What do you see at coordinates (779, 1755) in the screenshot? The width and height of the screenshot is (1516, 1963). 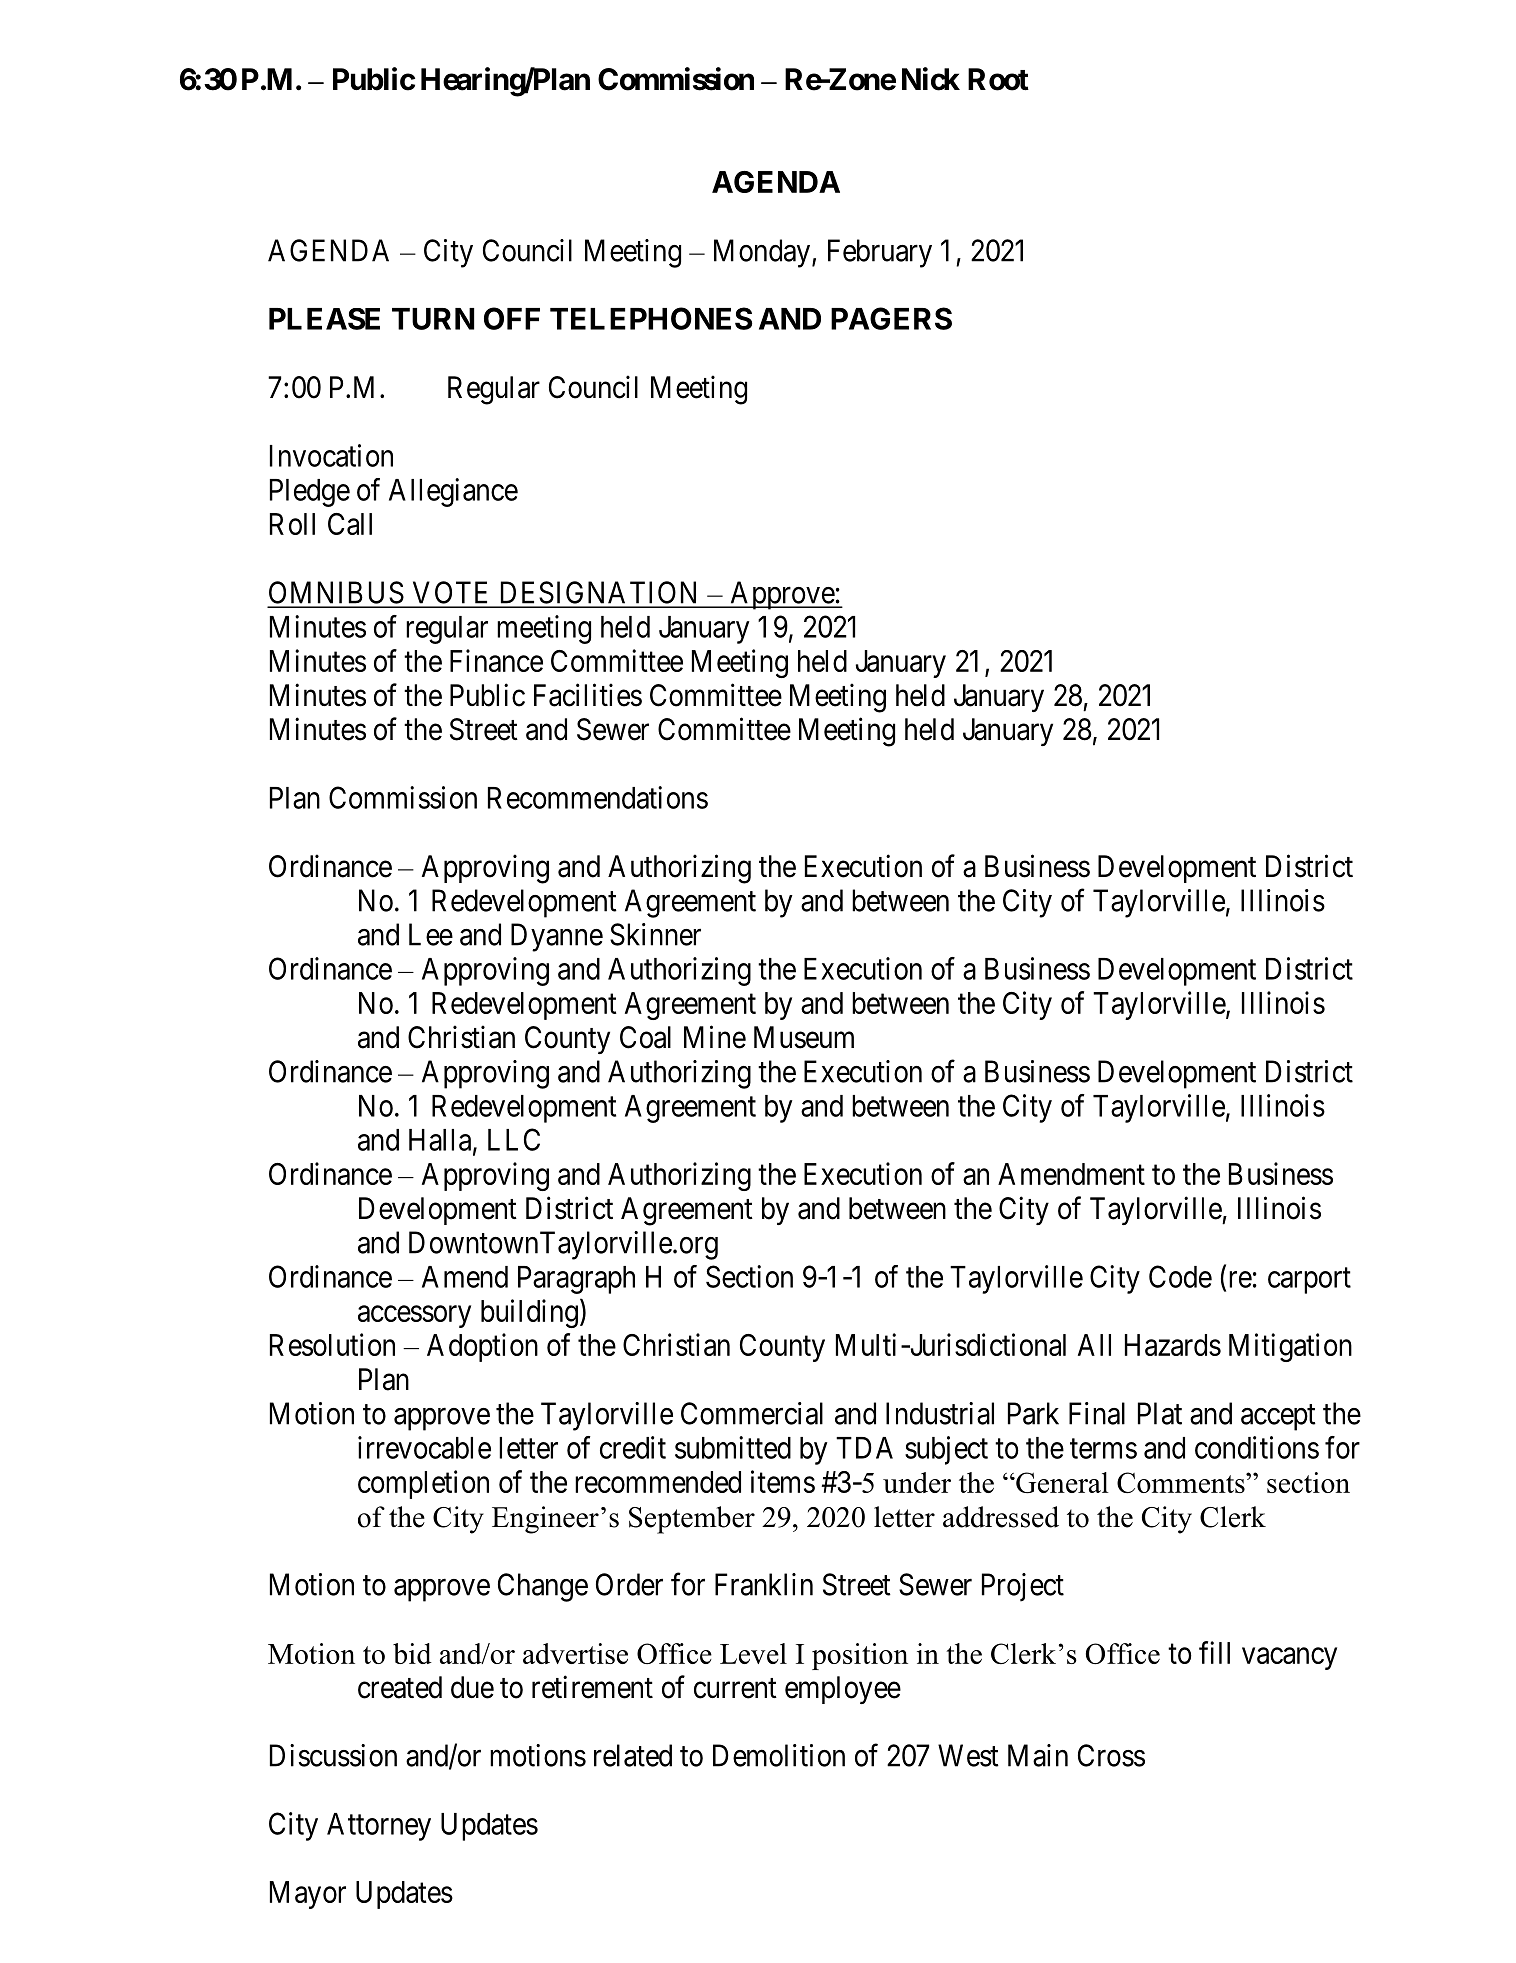 I see `Demolition` at bounding box center [779, 1755].
